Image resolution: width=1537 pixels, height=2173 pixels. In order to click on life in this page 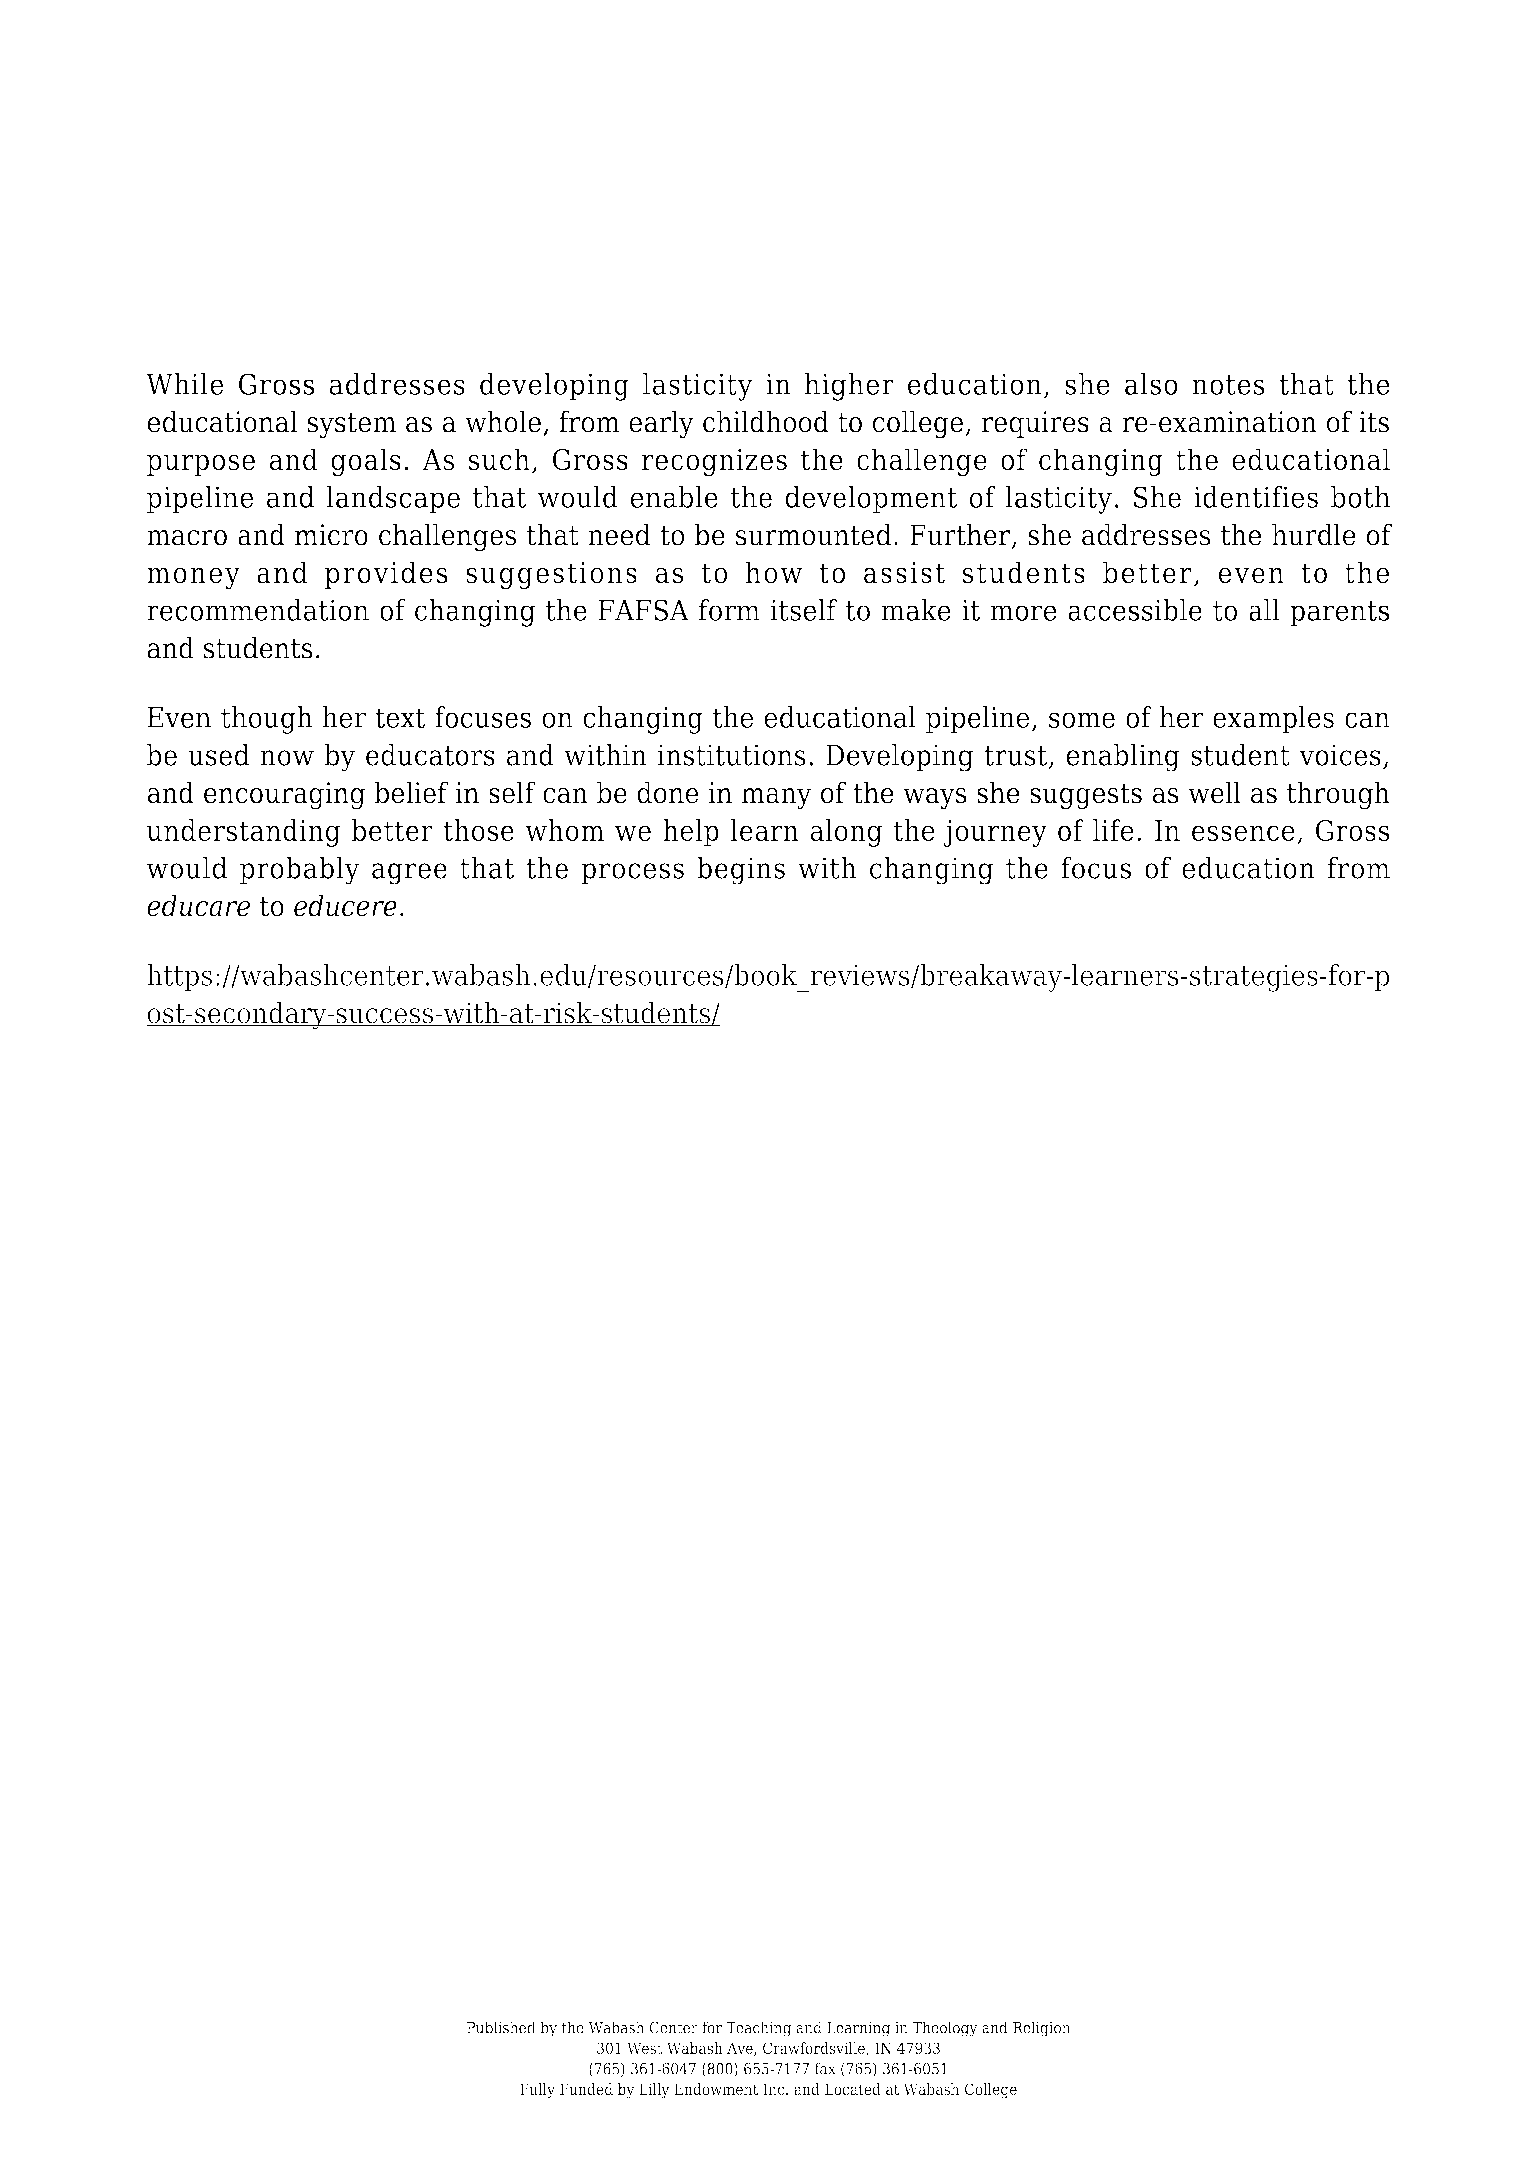, I will do `click(1113, 830)`.
